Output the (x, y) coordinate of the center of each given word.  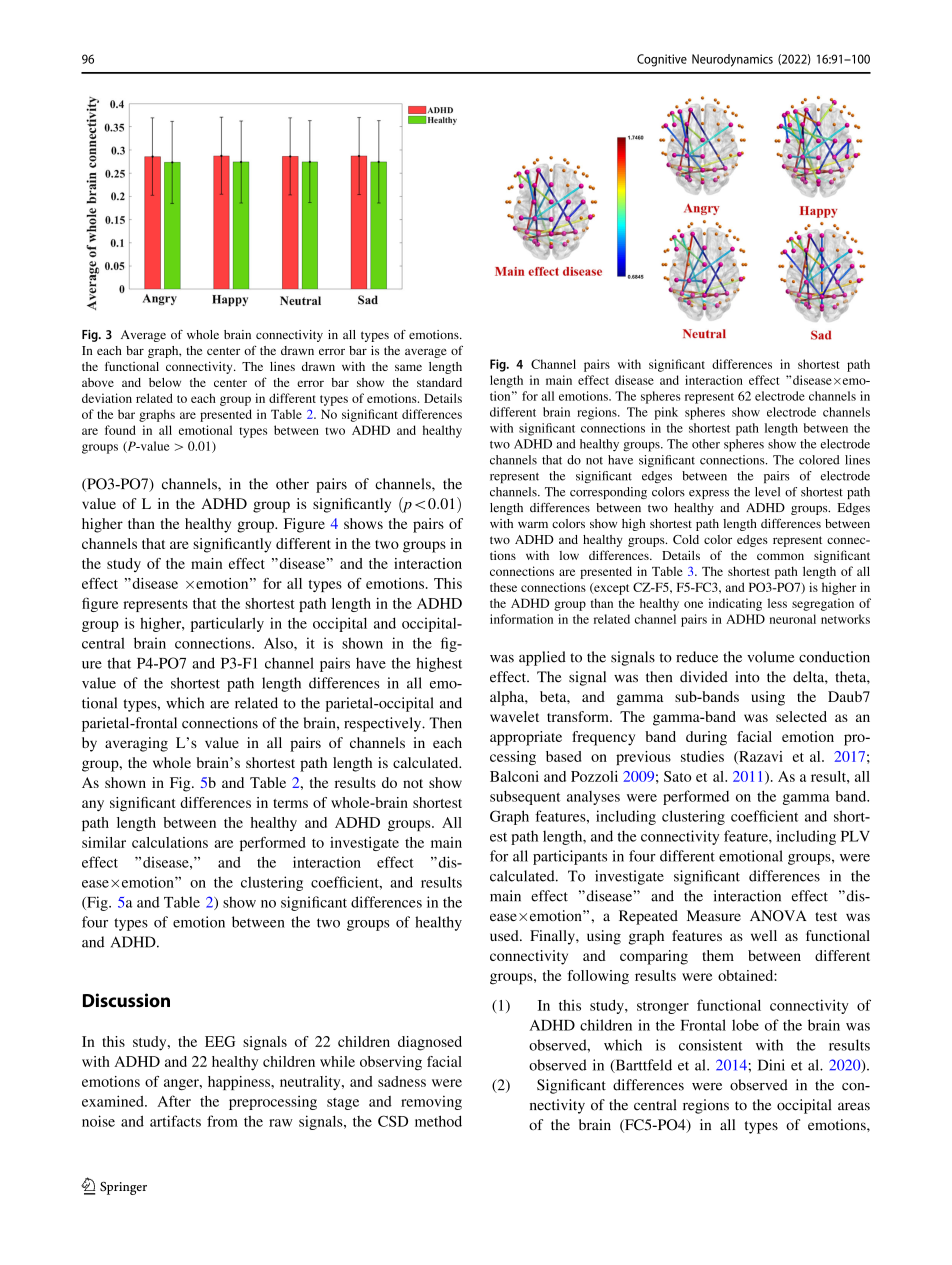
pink (666, 413)
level (767, 492)
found (120, 430)
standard (439, 382)
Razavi (760, 757)
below (165, 382)
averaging (136, 744)
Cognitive (662, 60)
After (174, 1101)
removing (431, 1103)
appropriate (526, 738)
